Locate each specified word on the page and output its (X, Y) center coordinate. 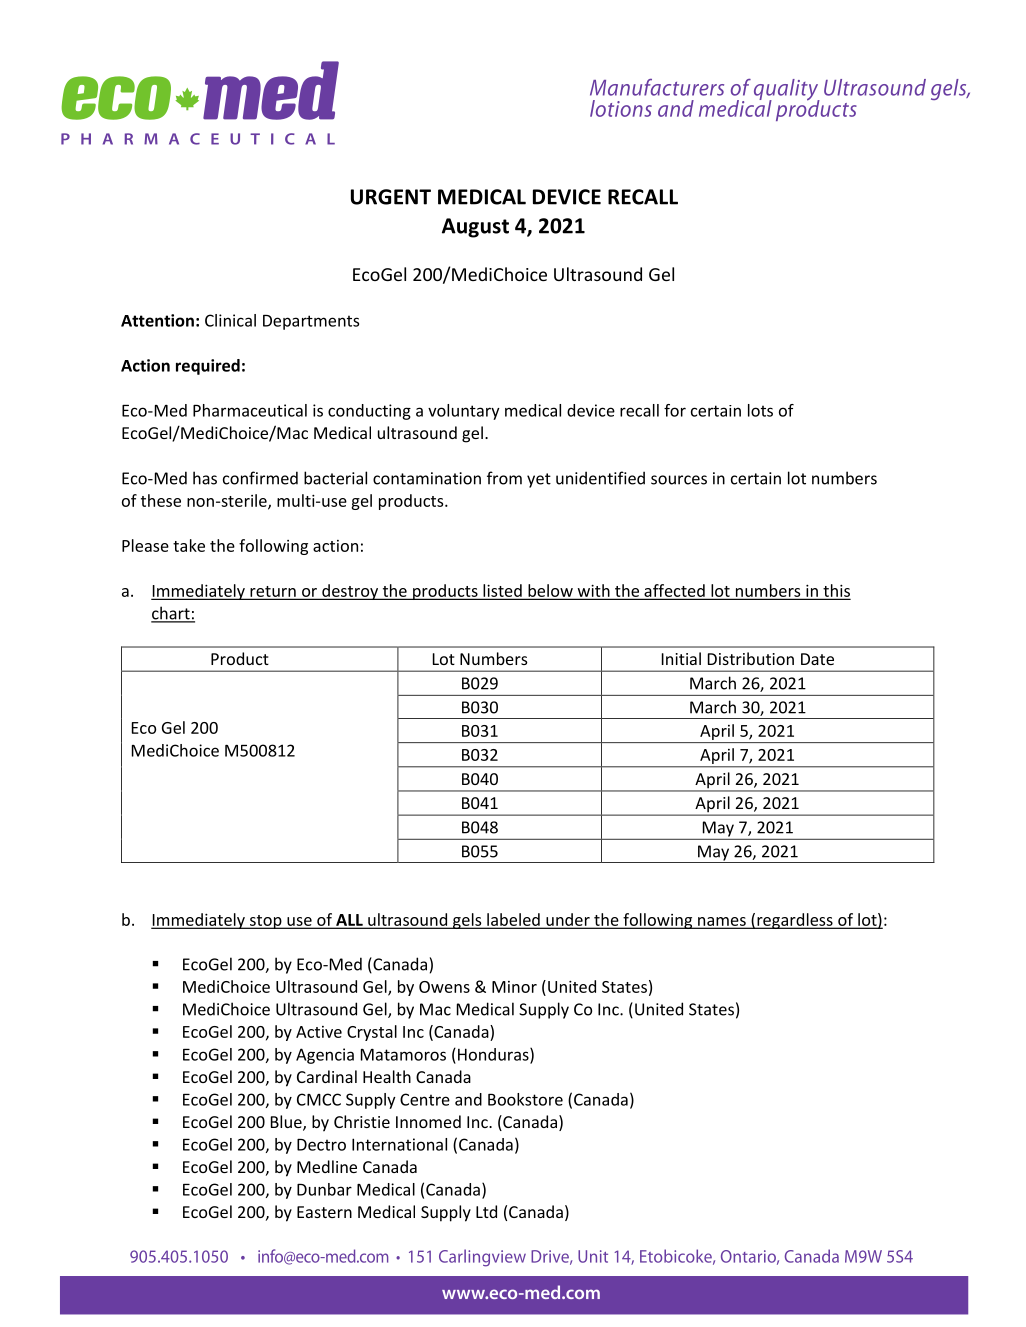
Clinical (230, 320)
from (504, 478)
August (475, 228)
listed (502, 591)
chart (171, 614)
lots (760, 410)
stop (266, 922)
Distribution (751, 658)
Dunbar (324, 1189)
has (205, 478)
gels (467, 921)
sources (679, 480)
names (722, 922)
